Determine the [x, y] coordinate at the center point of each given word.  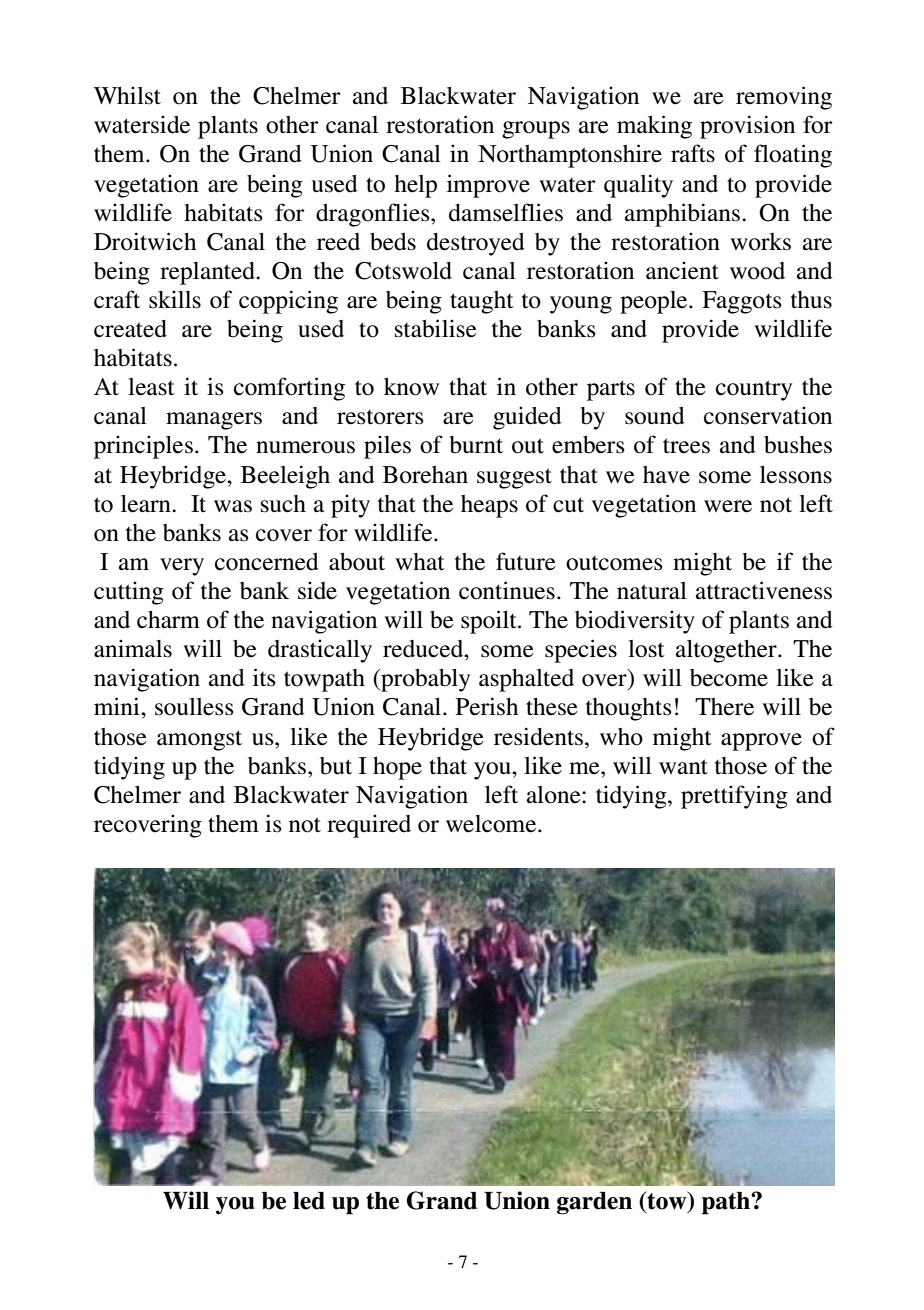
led [309, 1201]
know [411, 387]
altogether [727, 651]
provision [747, 127]
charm [168, 620]
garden [594, 1203]
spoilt [490, 622]
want [683, 767]
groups [536, 130]
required [369, 826]
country [754, 390]
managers [214, 421]
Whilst [127, 95]
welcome [492, 824]
